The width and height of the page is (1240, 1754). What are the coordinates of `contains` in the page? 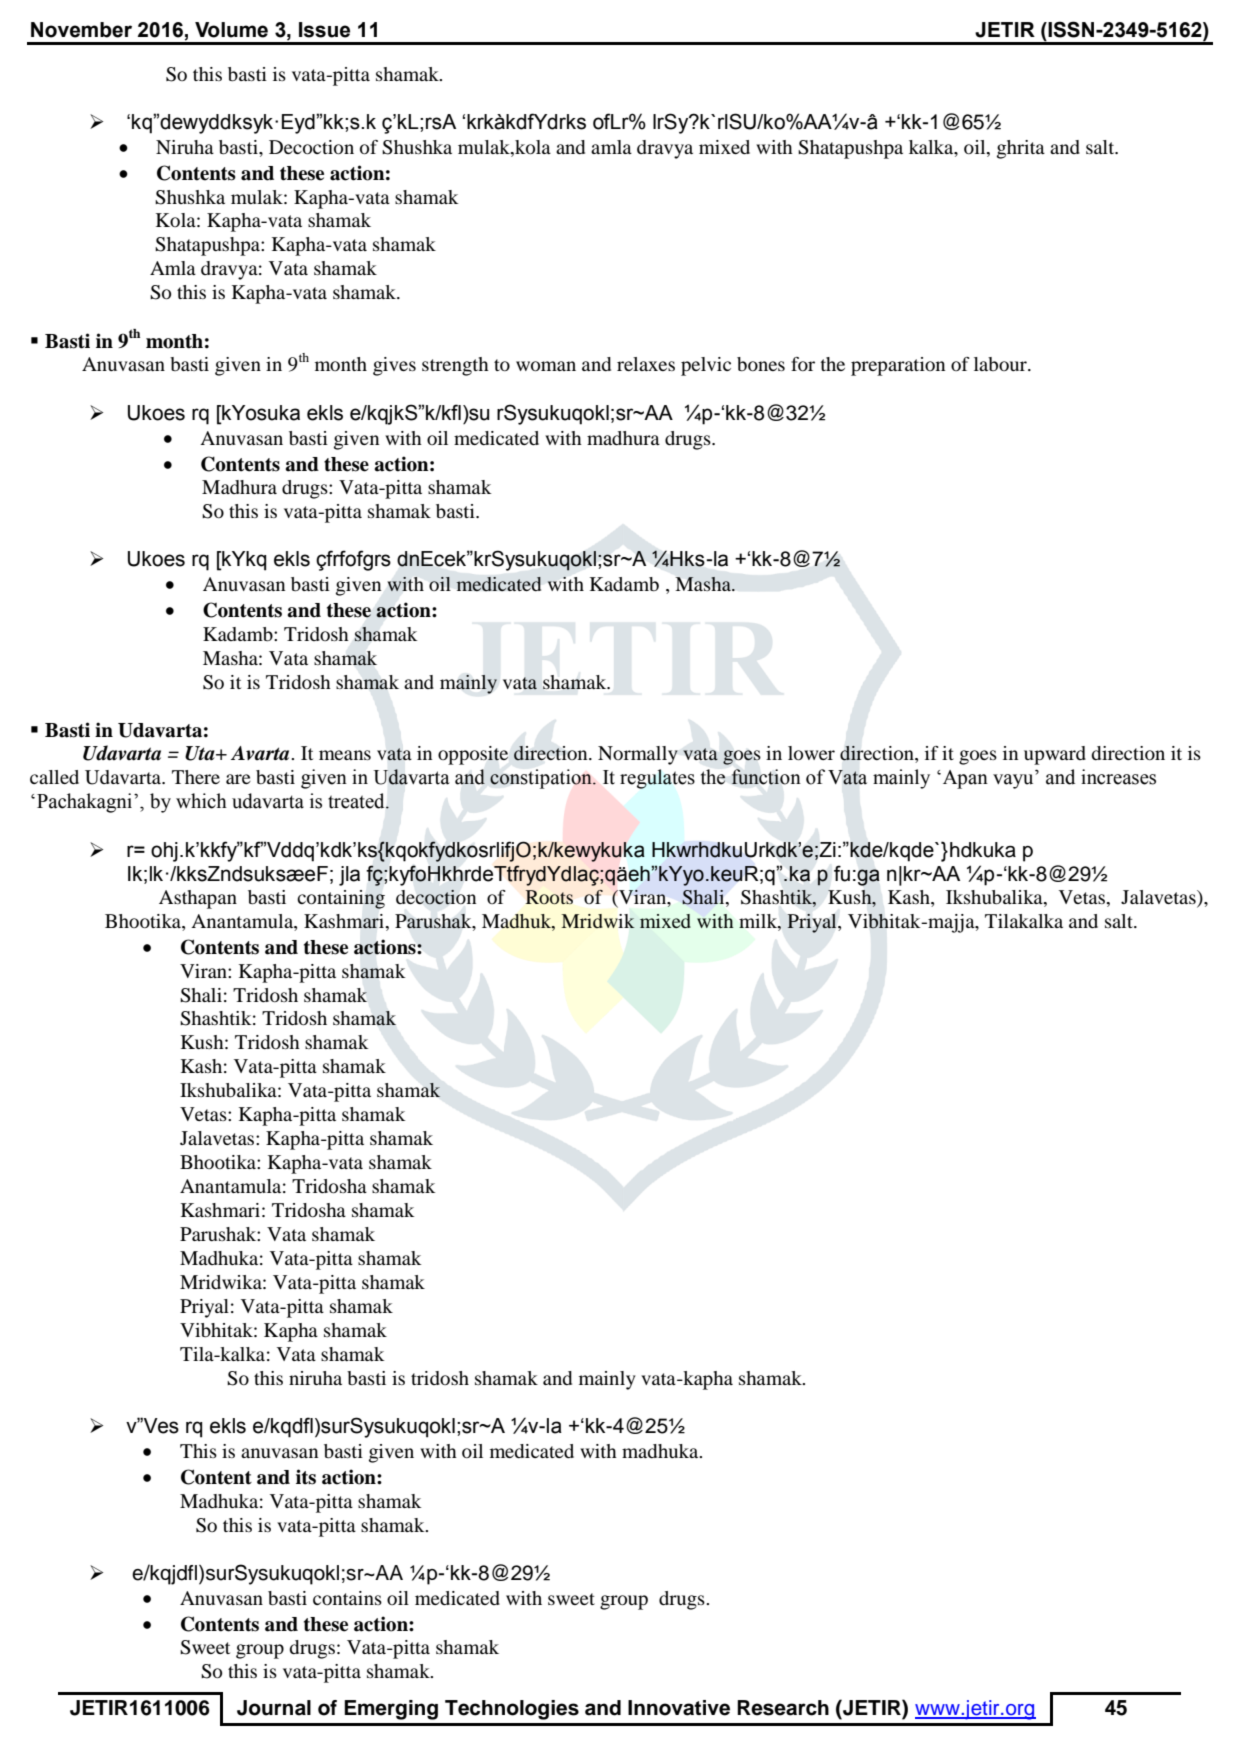 It's located at (347, 1598).
